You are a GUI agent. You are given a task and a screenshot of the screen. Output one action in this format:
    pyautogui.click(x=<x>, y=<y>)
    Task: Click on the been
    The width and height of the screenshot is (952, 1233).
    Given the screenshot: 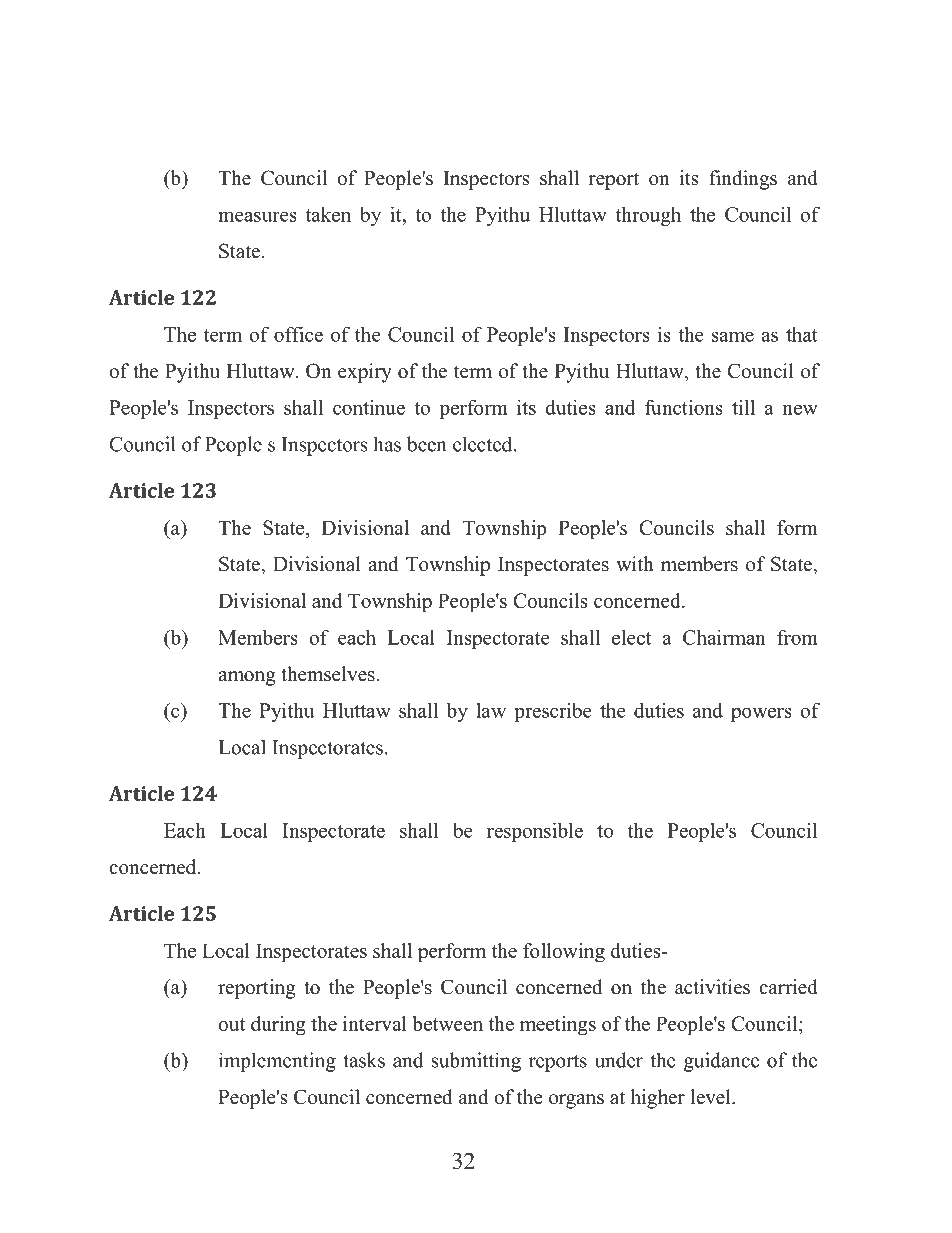 What is the action you would take?
    pyautogui.click(x=427, y=444)
